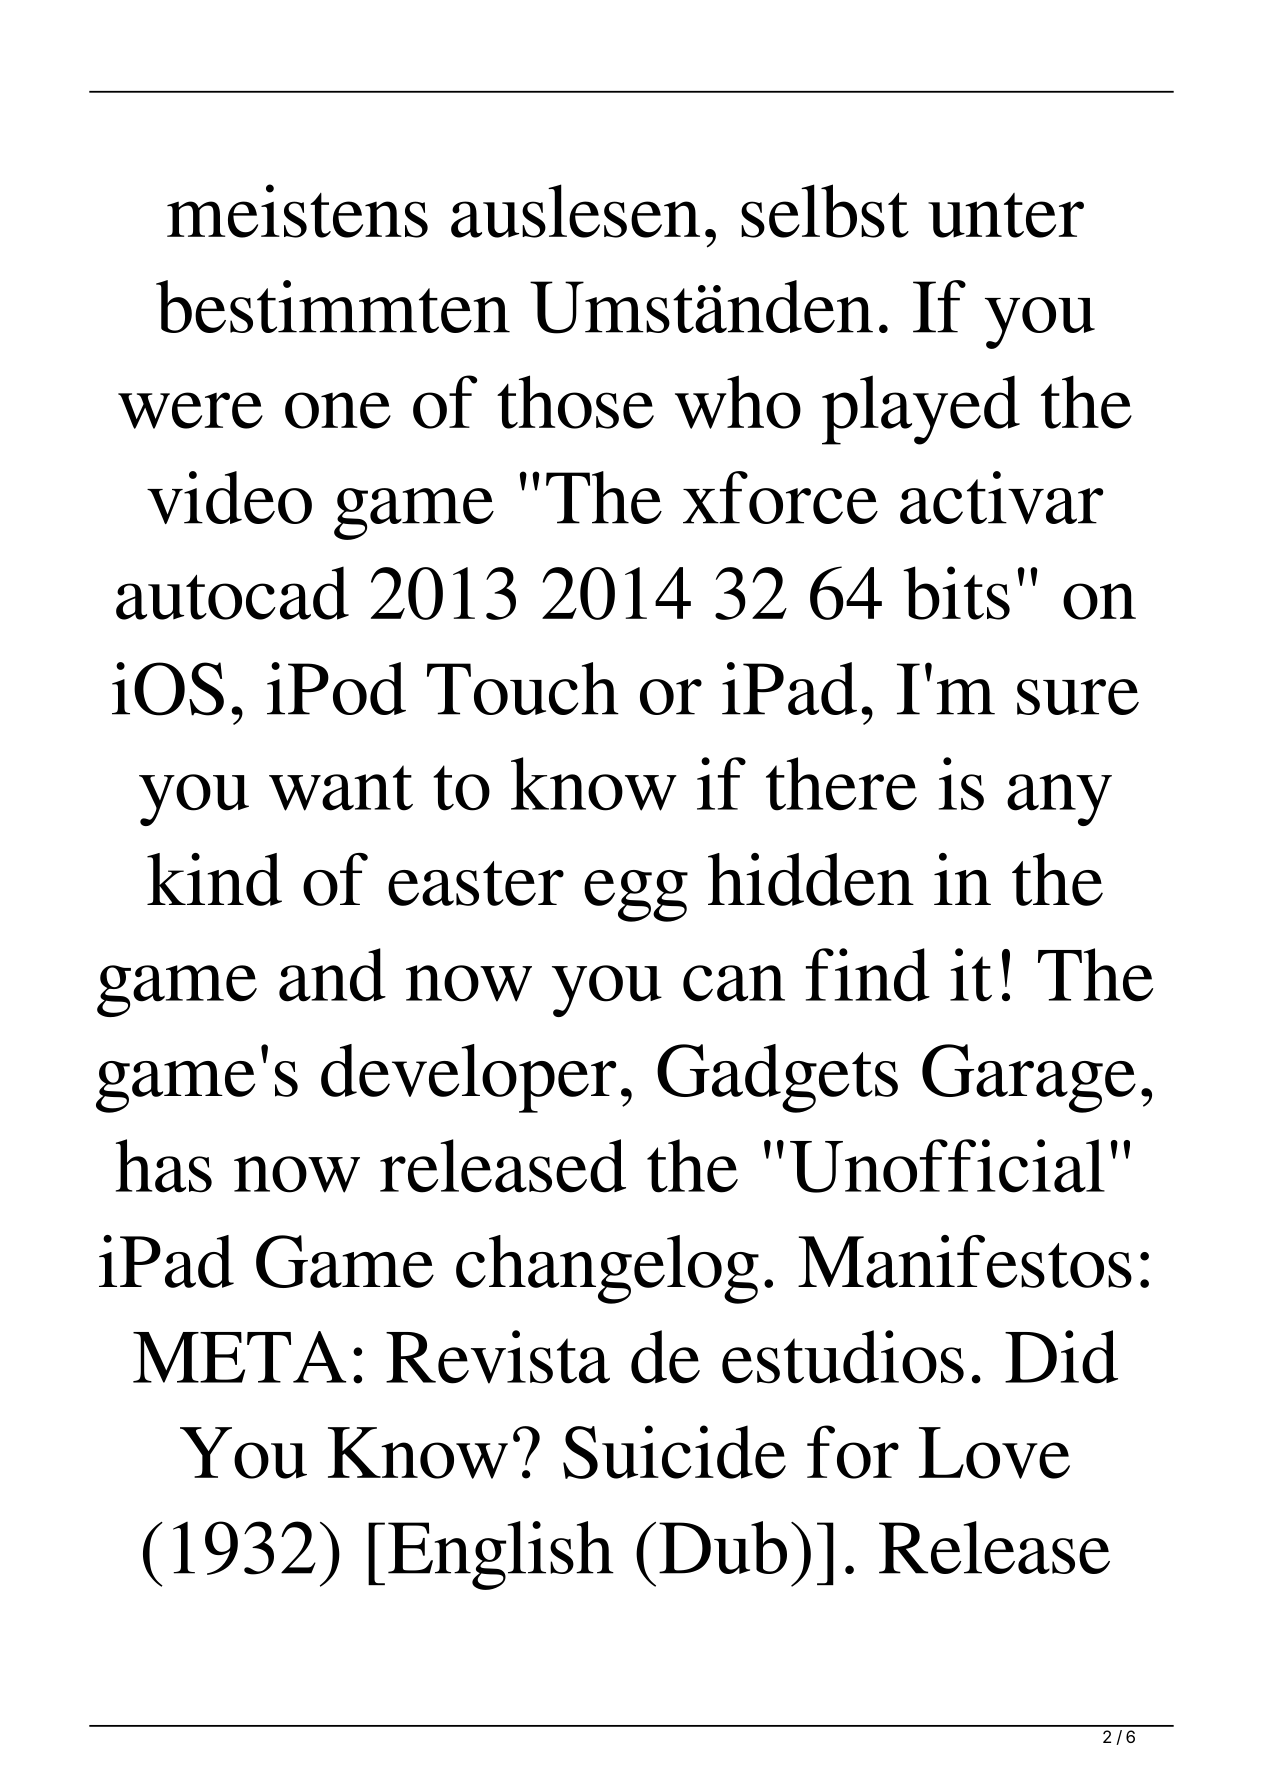 The width and height of the screenshot is (1263, 1786). What do you see at coordinates (1006, 215) in the screenshot?
I see `unter` at bounding box center [1006, 215].
